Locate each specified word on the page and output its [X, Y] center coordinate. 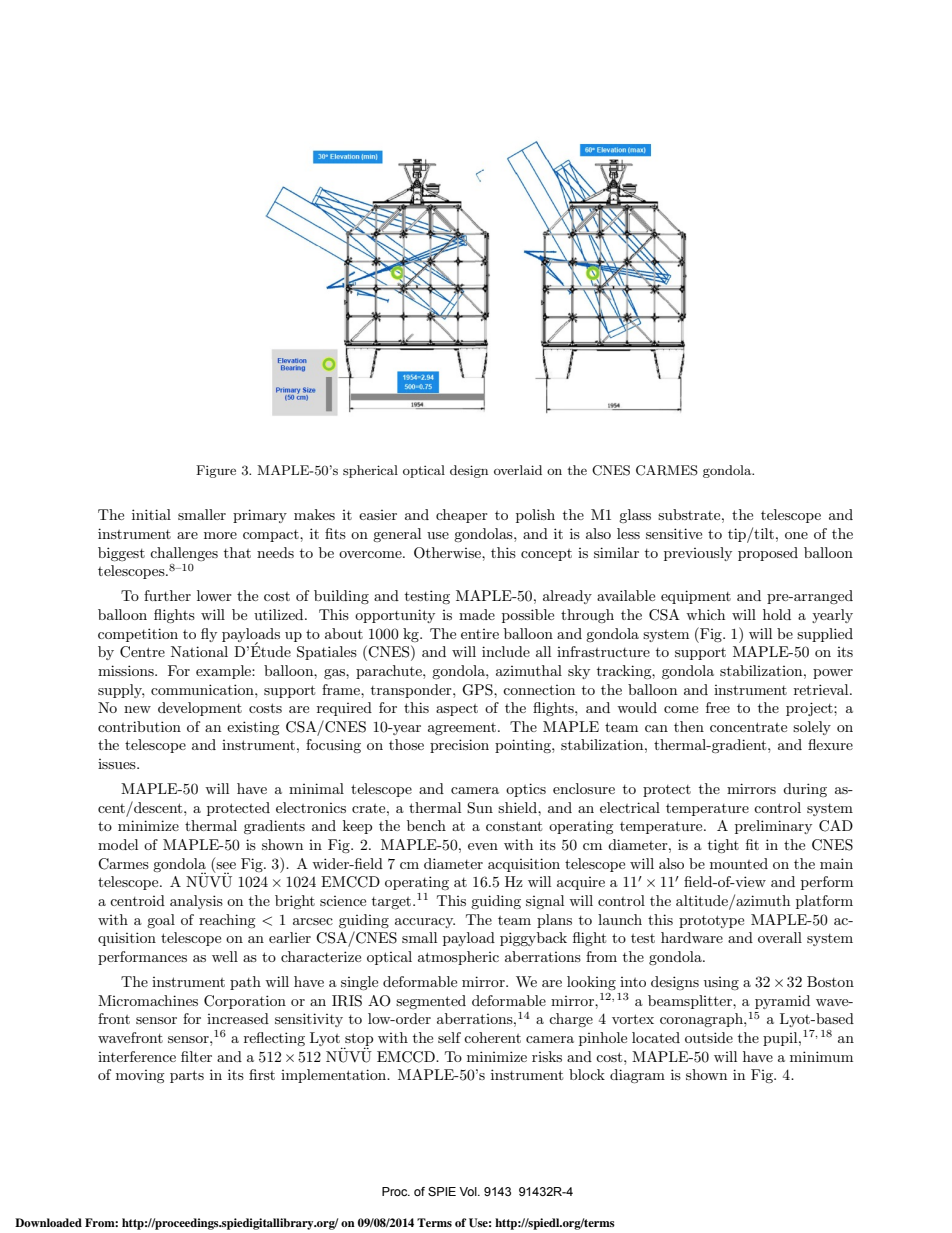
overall [780, 937]
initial [151, 514]
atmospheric [458, 958]
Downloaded [48, 1222]
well [225, 956]
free [718, 707]
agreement [462, 729]
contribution [139, 726]
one [796, 535]
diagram [637, 1076]
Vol [469, 1191]
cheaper [462, 516]
